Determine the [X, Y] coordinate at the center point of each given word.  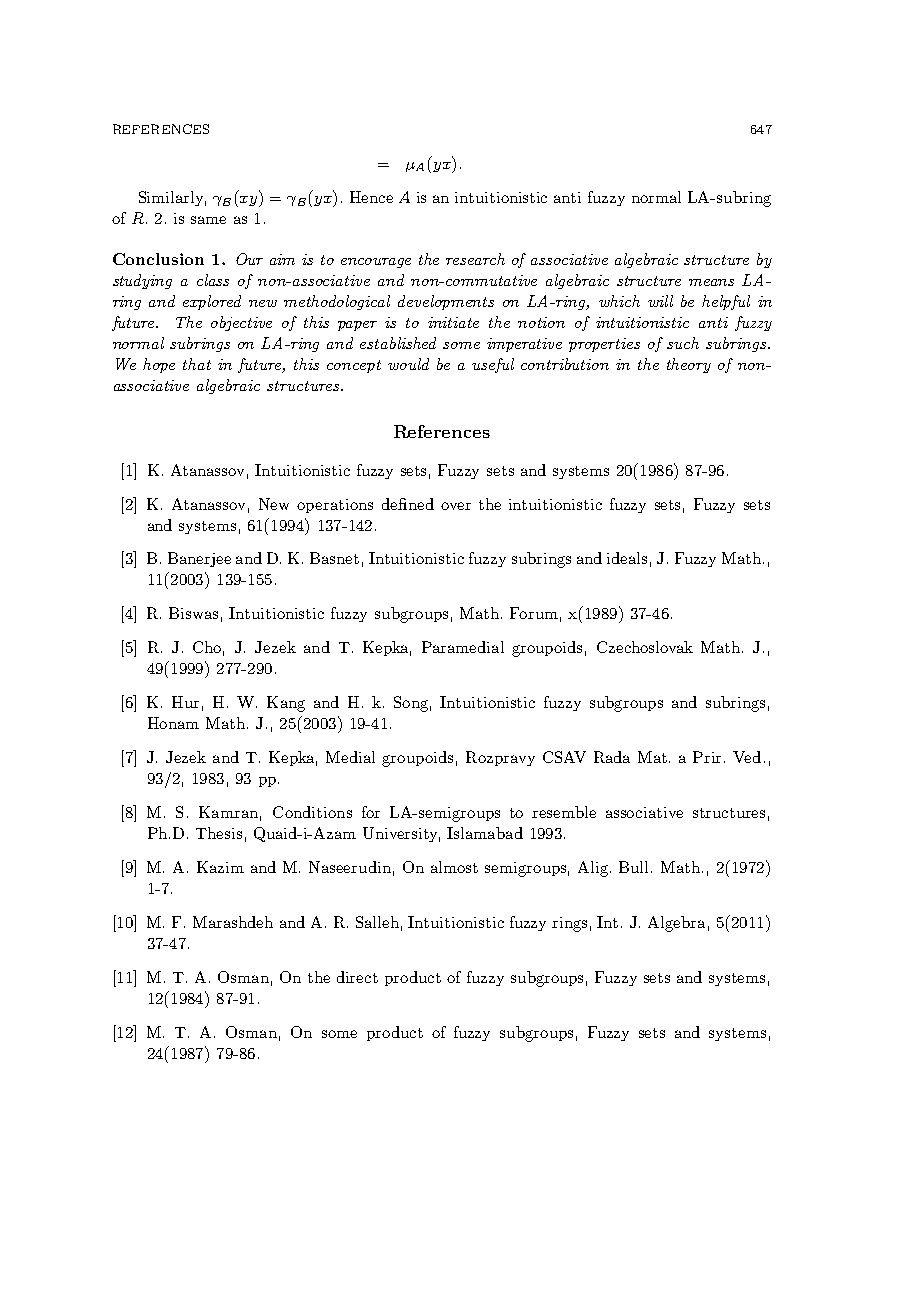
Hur [185, 702]
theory [689, 365]
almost [454, 867]
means [711, 282]
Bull [635, 867]
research [475, 259]
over [456, 506]
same [208, 220]
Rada [612, 757]
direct [357, 977]
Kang [286, 704]
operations [335, 506]
